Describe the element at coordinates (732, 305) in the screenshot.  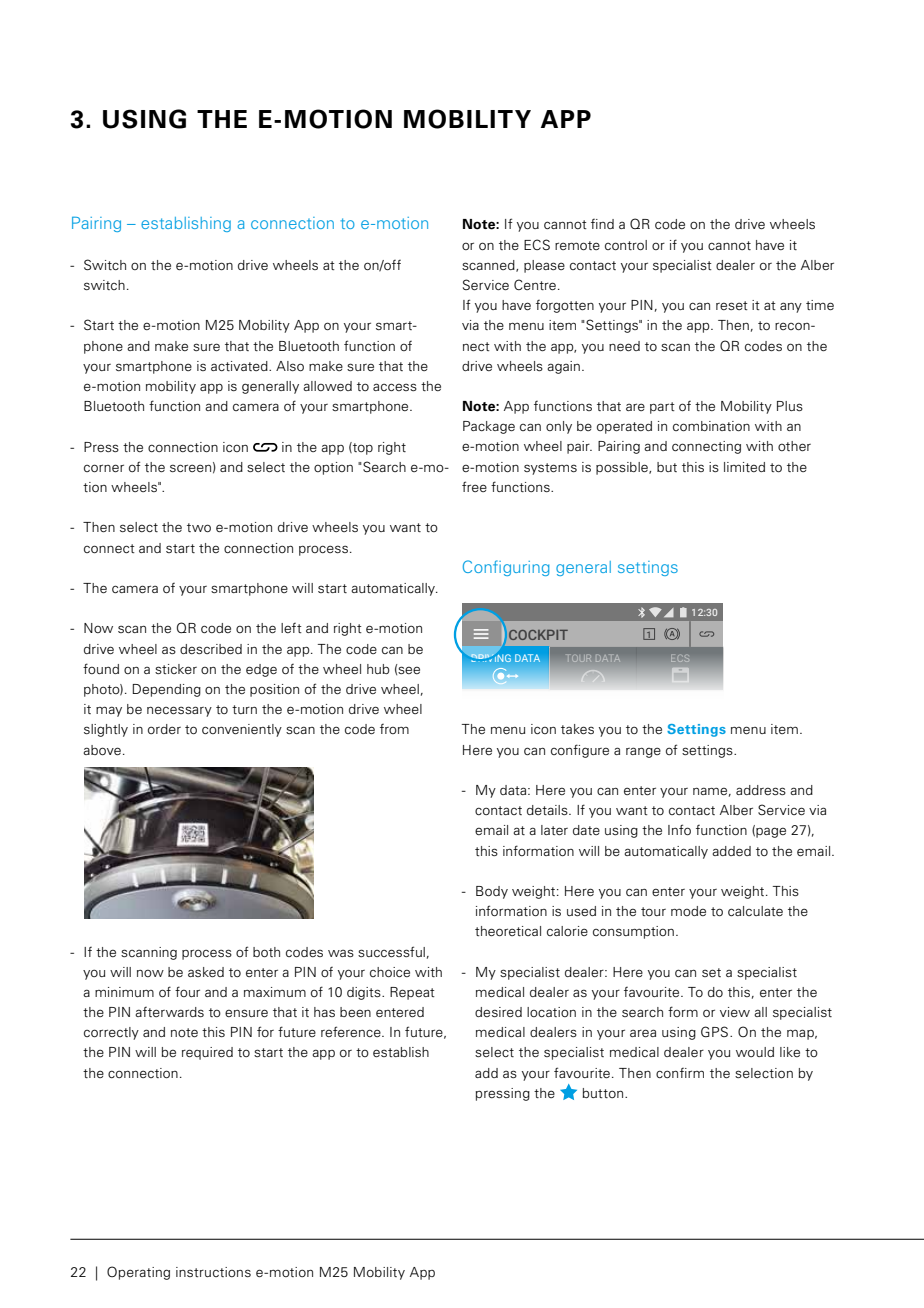
I see `reset` at that location.
